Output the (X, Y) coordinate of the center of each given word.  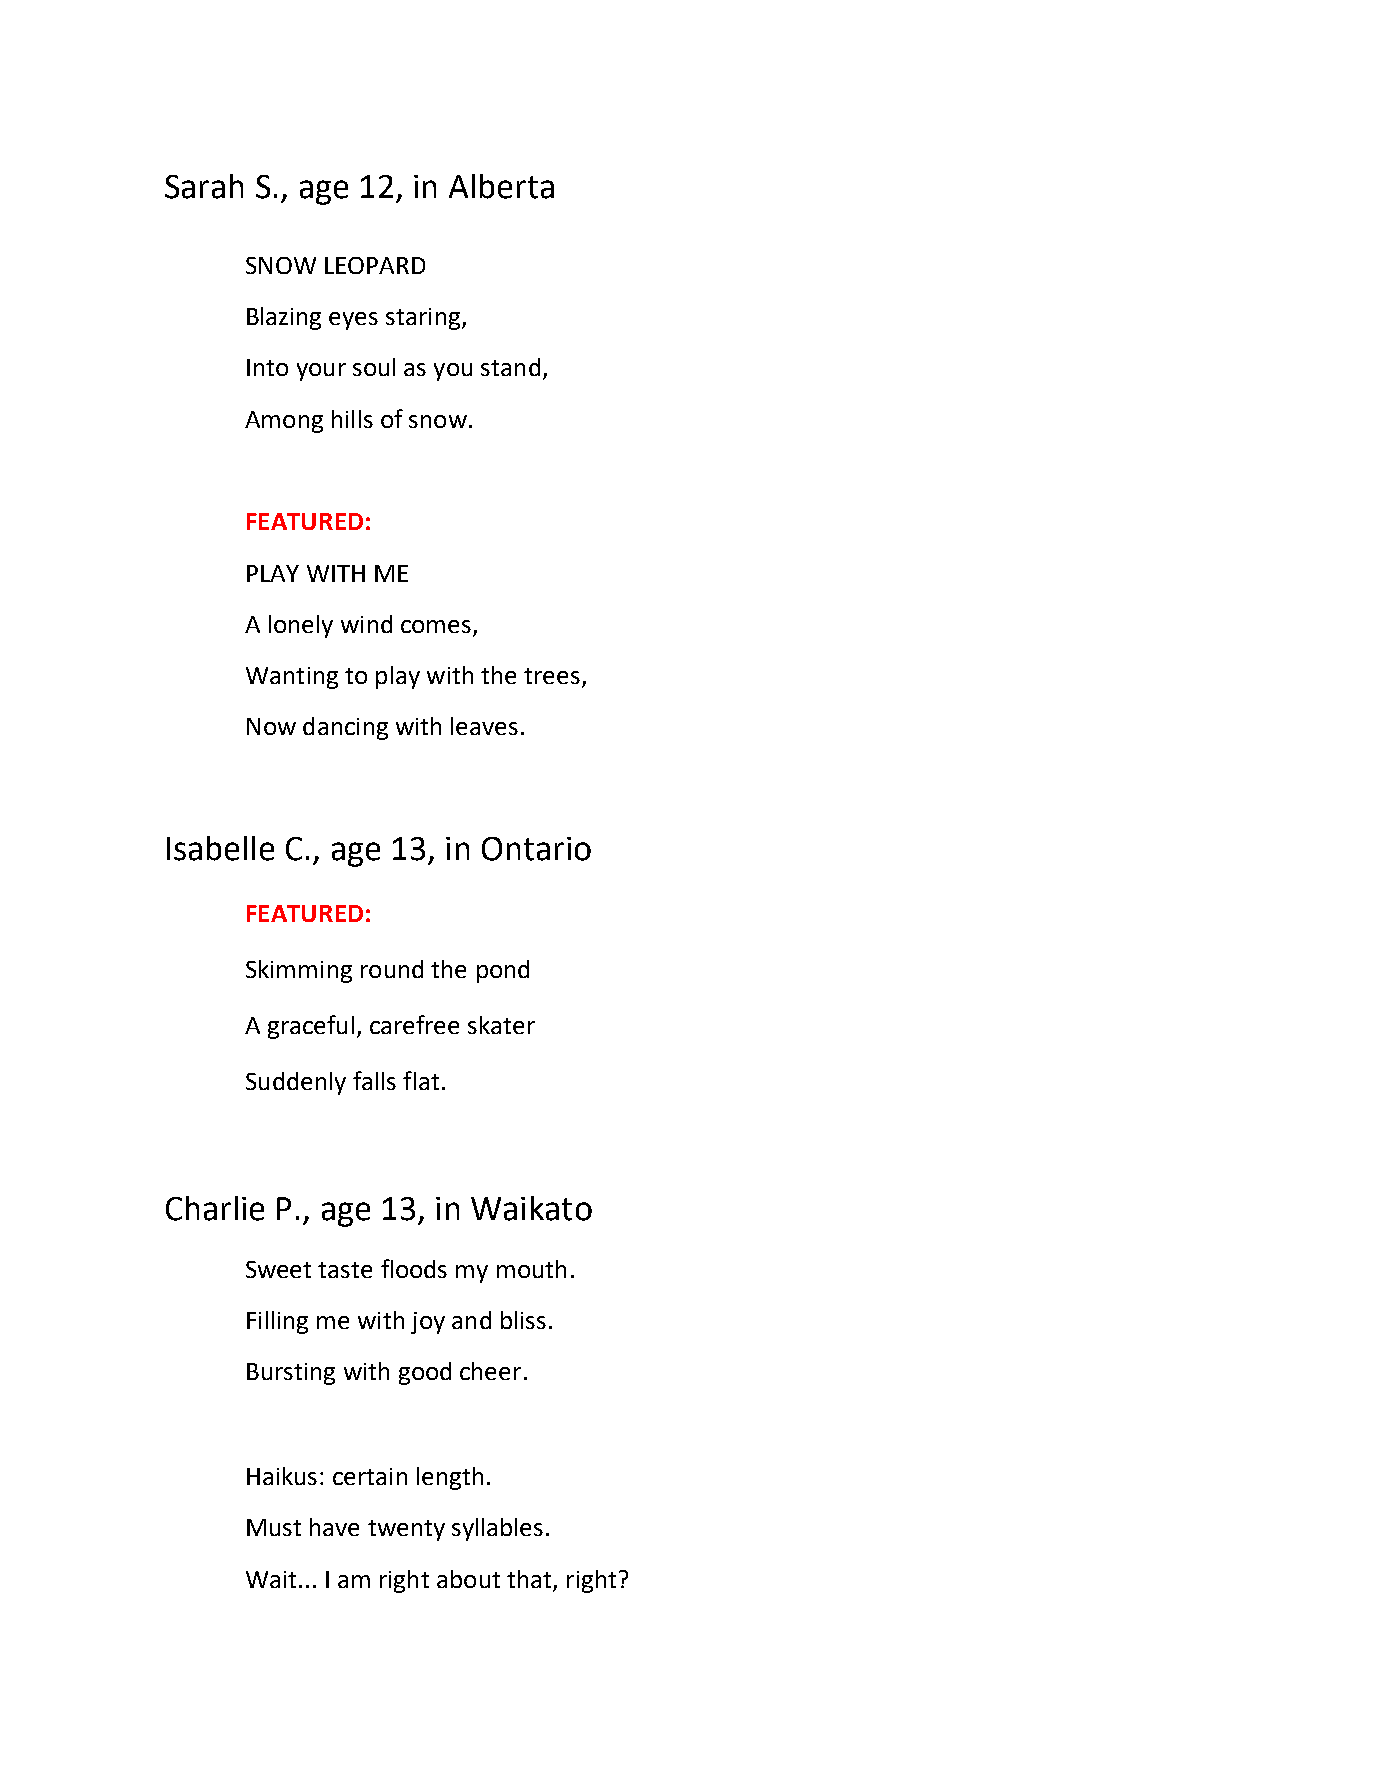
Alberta (501, 186)
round (392, 969)
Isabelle (220, 848)
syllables (497, 1529)
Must (274, 1527)
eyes (353, 321)
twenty (406, 1530)
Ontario (536, 849)
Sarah (204, 186)
